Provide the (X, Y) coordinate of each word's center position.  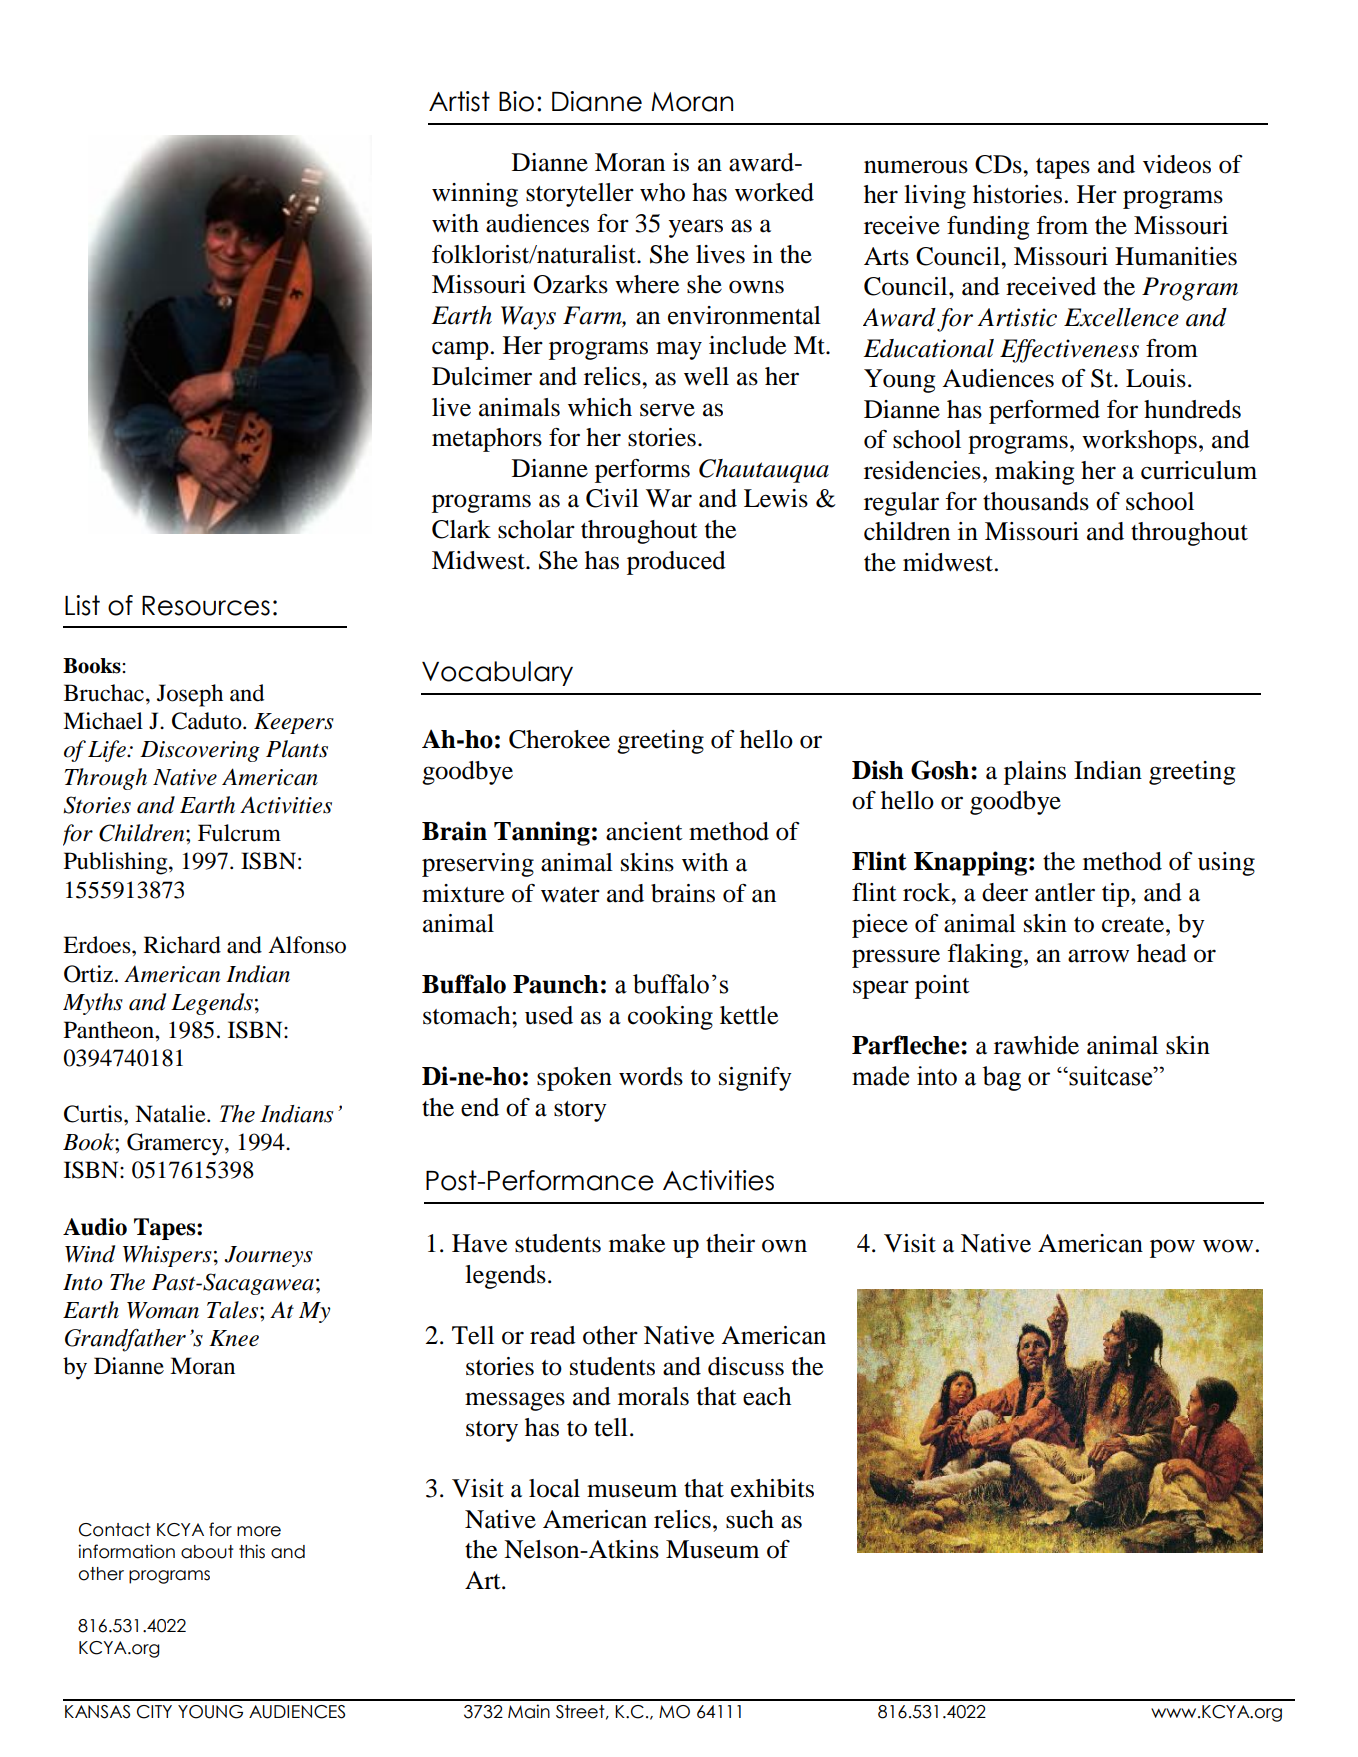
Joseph (190, 695)
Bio (516, 101)
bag (1002, 1078)
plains (1035, 773)
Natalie (171, 1114)
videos (1177, 164)
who (662, 192)
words (651, 1076)
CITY (154, 1712)
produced (676, 563)
